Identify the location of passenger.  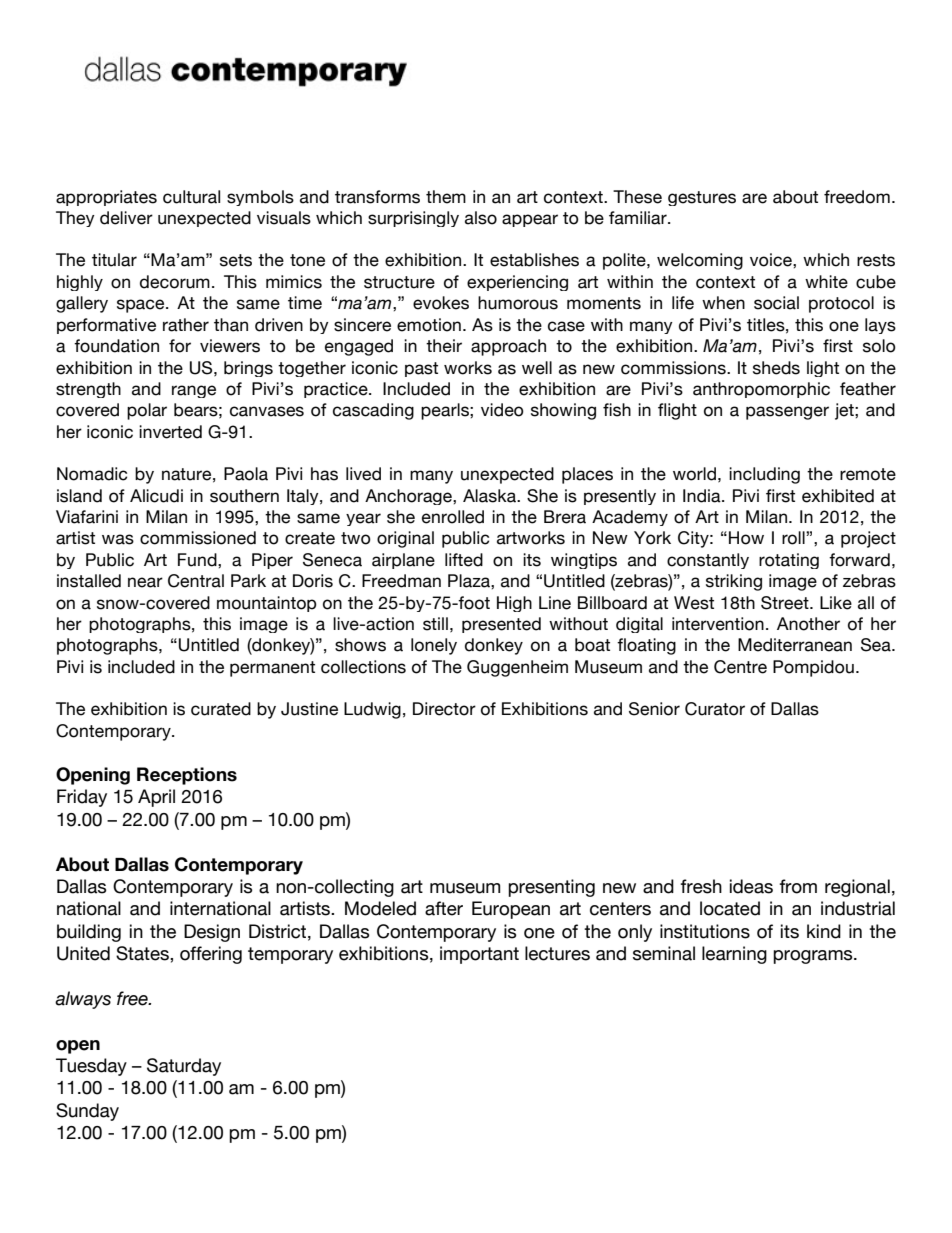
(787, 413).
